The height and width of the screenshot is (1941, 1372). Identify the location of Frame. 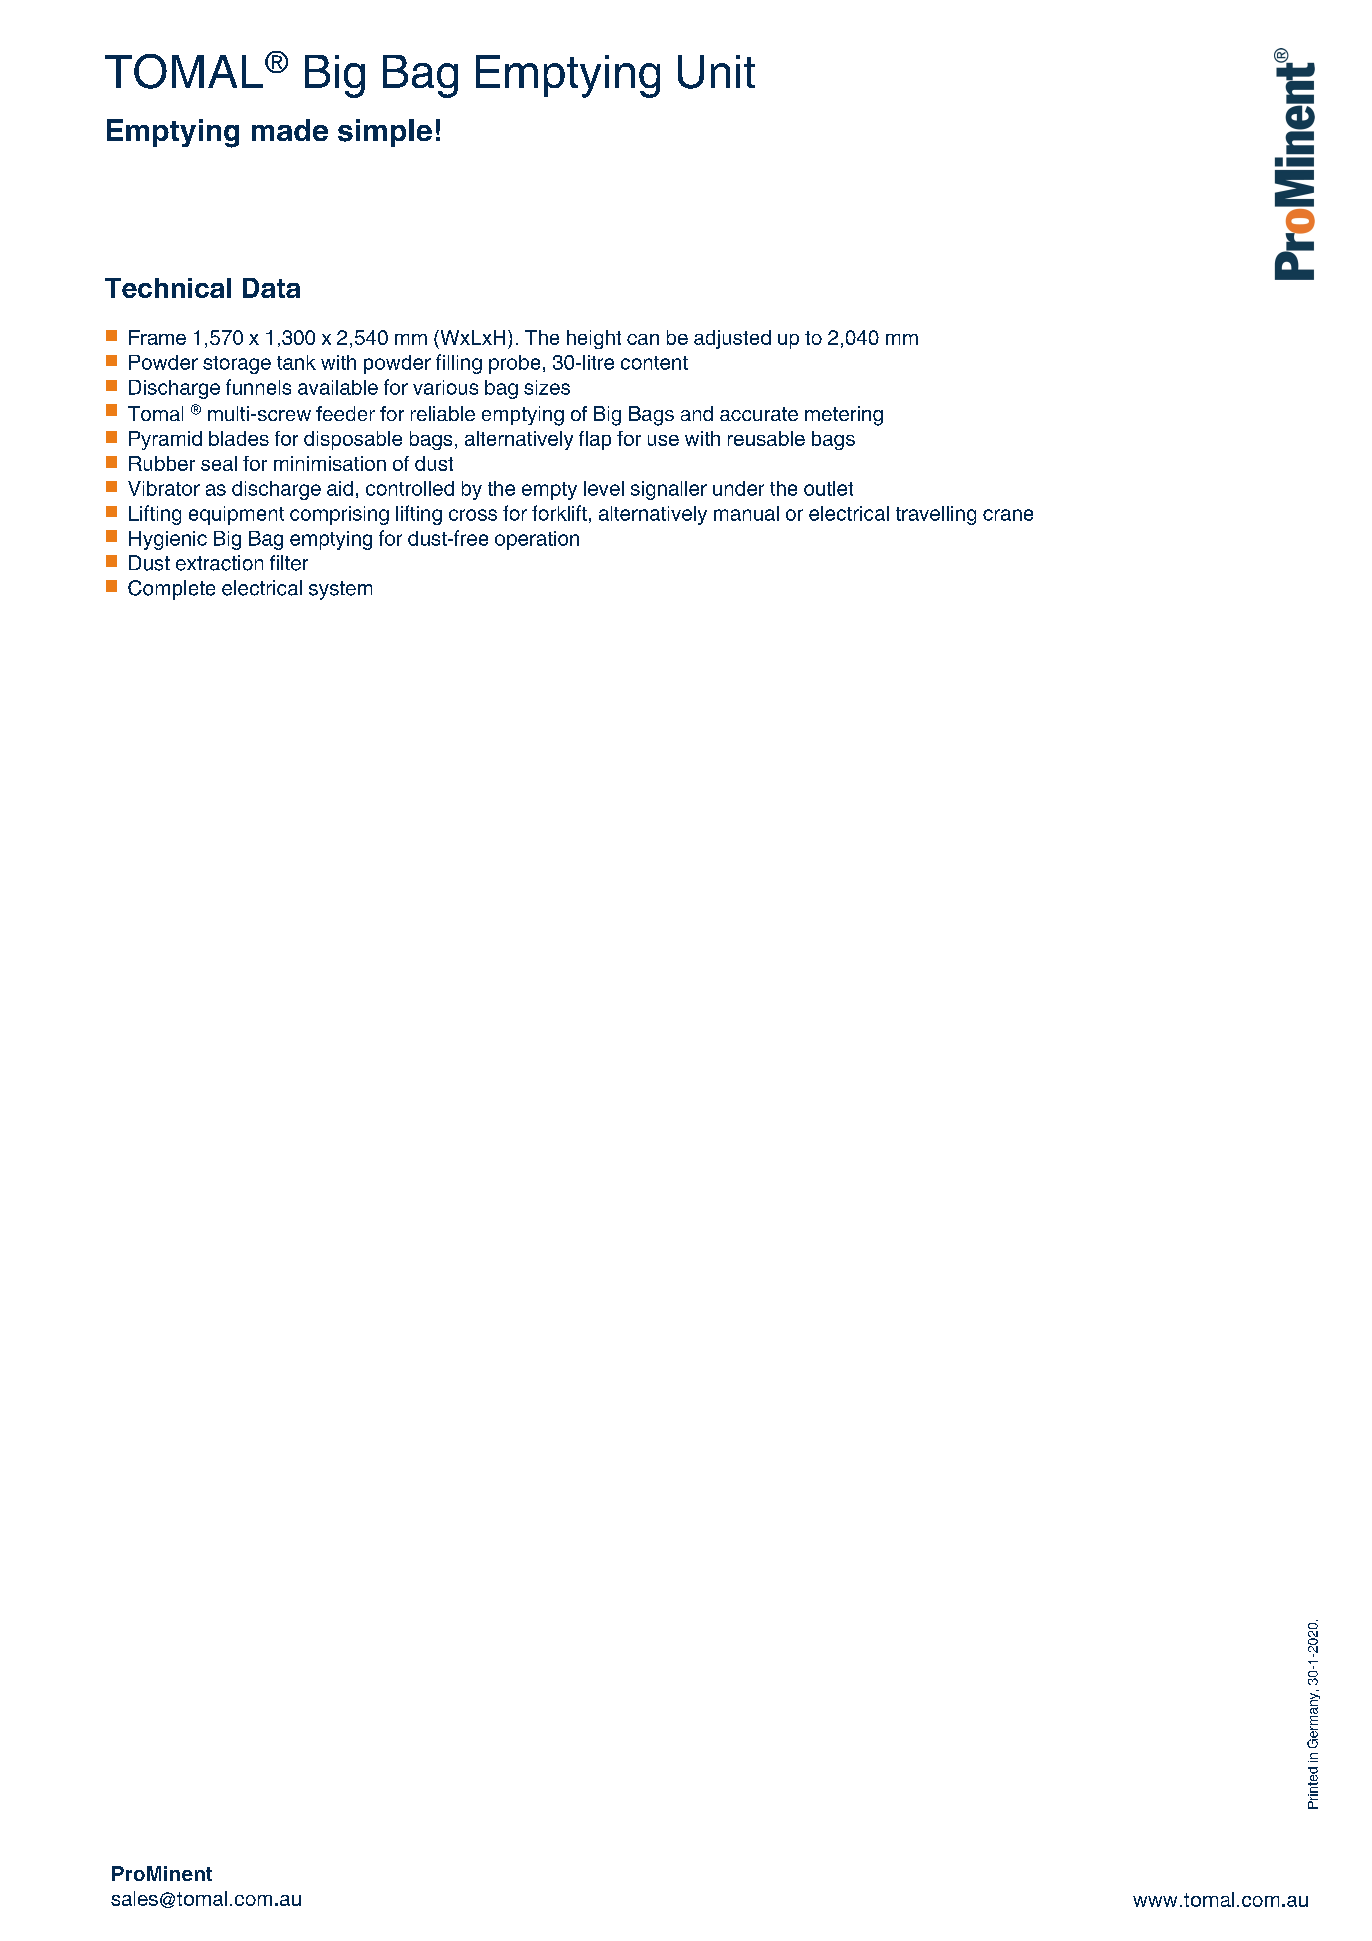
(157, 337).
